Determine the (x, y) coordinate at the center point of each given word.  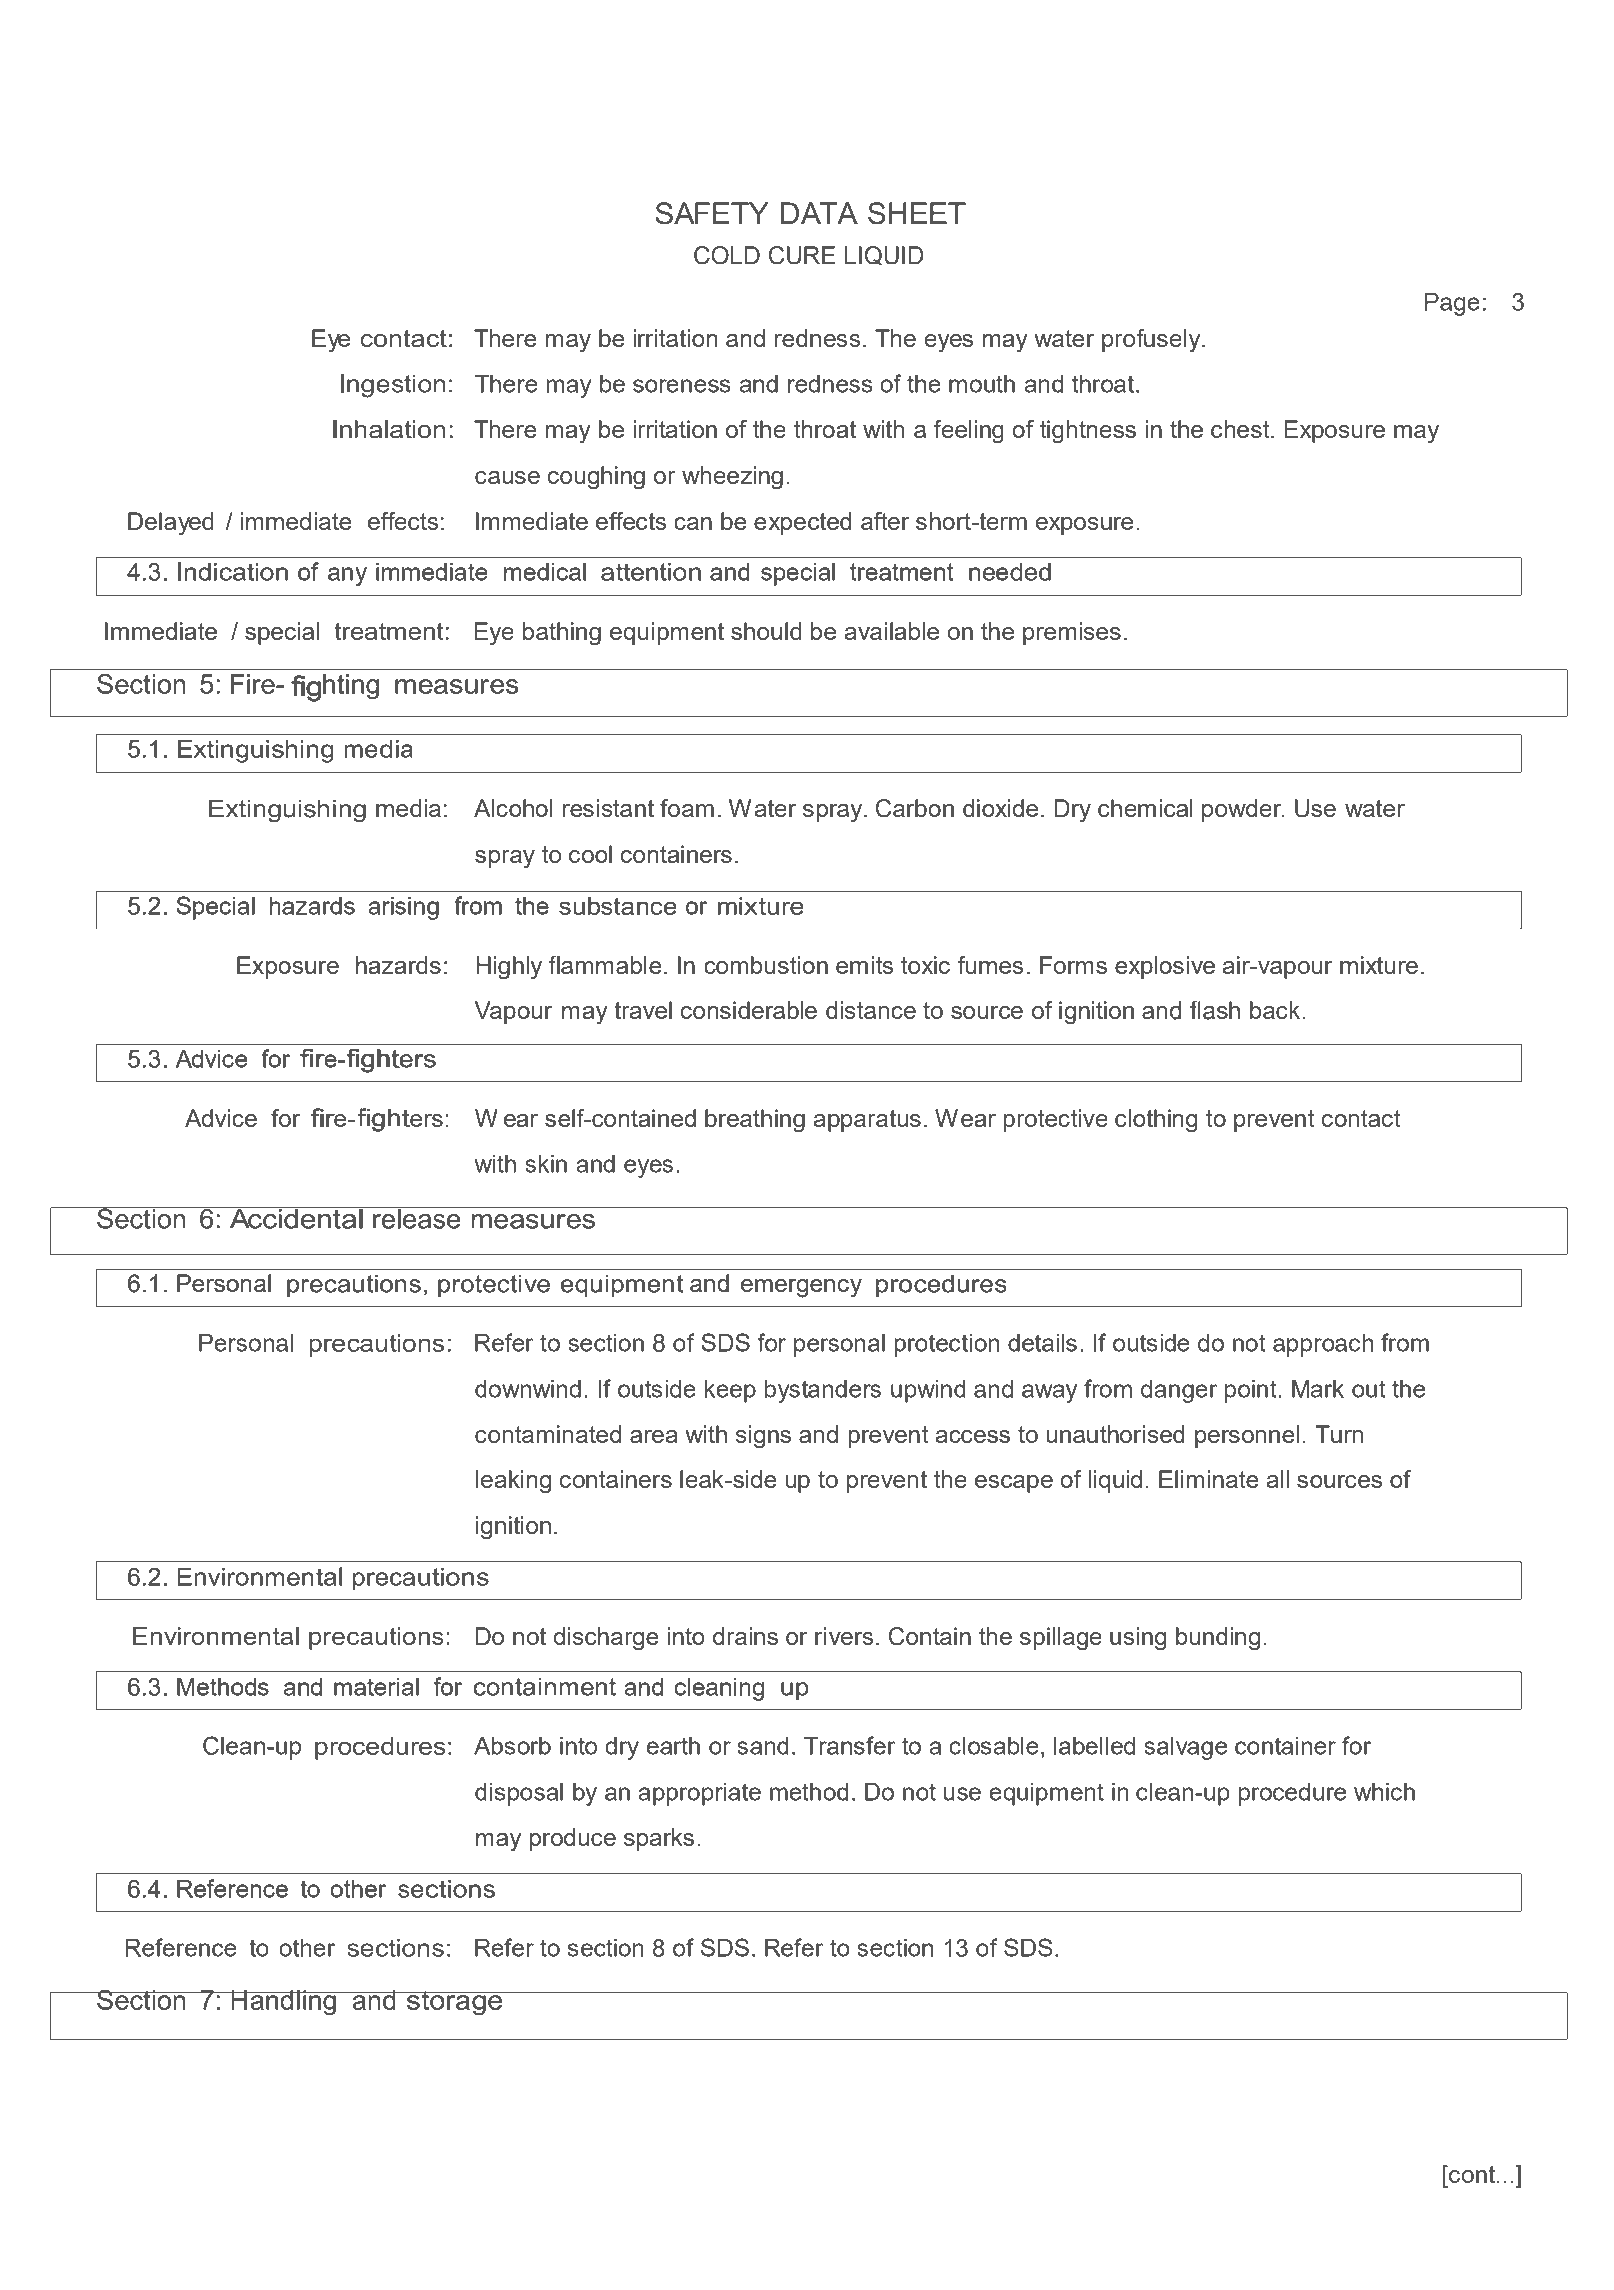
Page (1452, 304)
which (1384, 1792)
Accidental (296, 1218)
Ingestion (393, 386)
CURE (802, 255)
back (1276, 1010)
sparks (659, 1839)
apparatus (867, 1121)
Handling (283, 2003)
